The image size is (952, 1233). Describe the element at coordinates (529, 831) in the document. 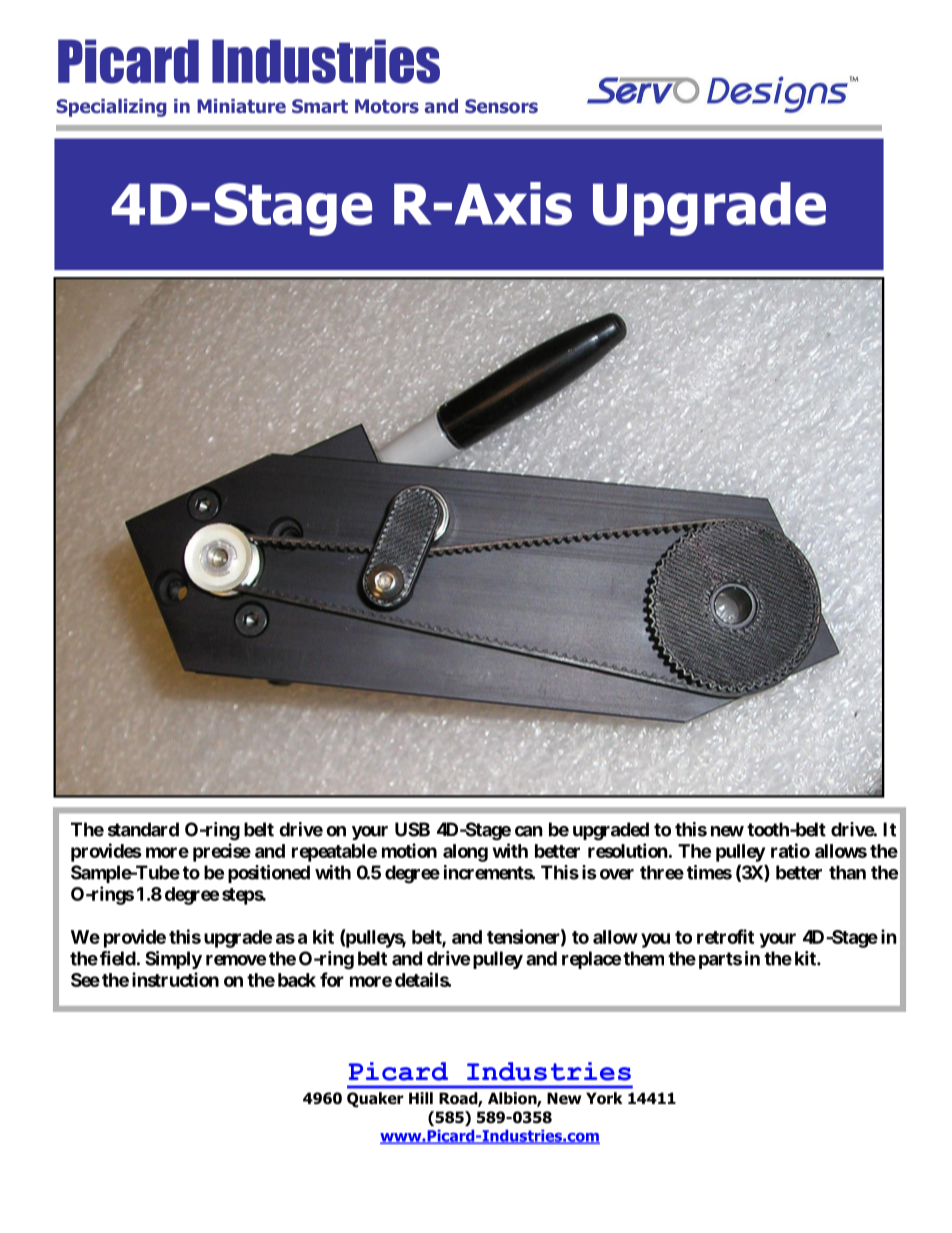

I see `can` at that location.
